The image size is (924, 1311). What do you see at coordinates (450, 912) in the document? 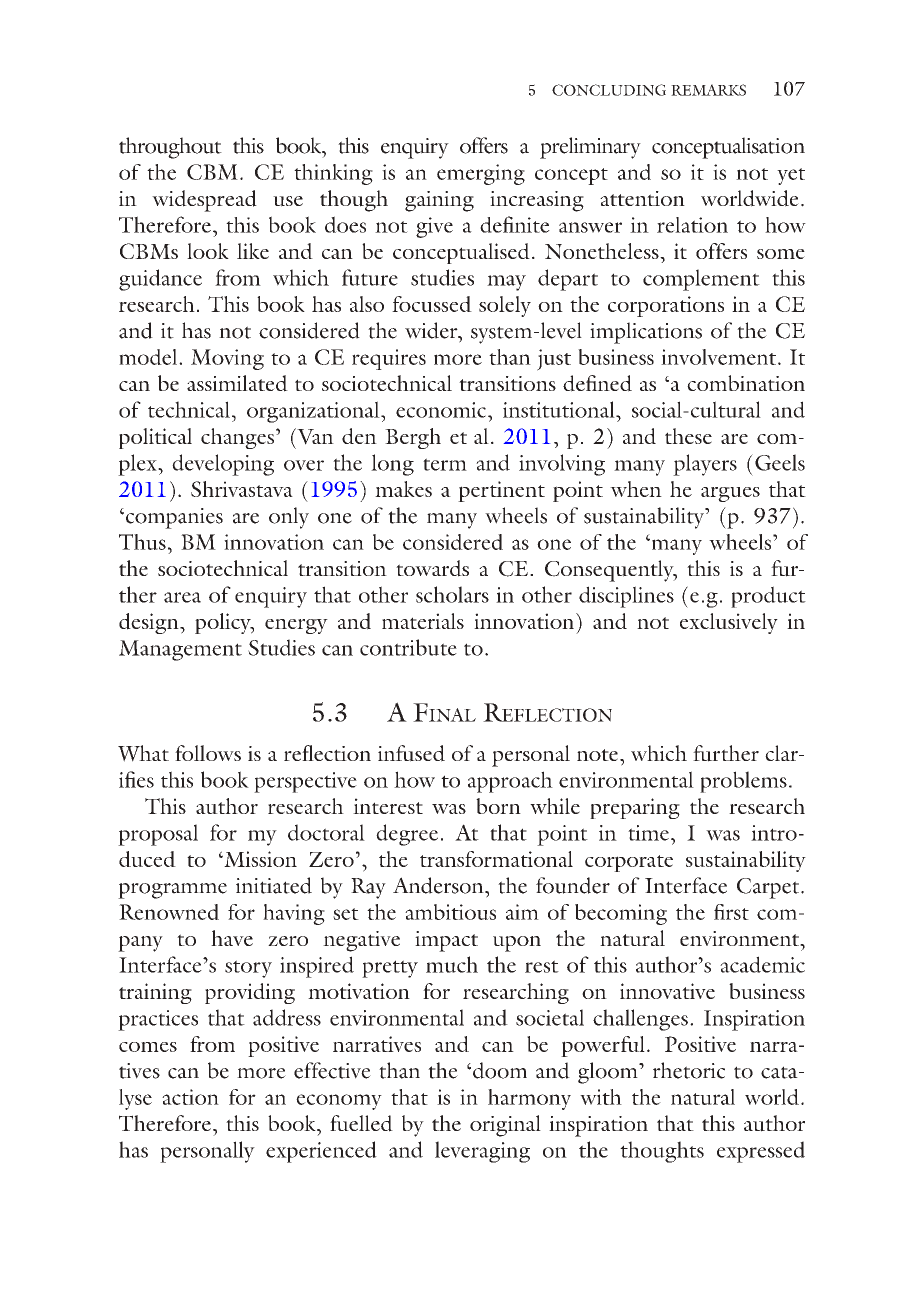
I see `ambitious` at bounding box center [450, 912].
